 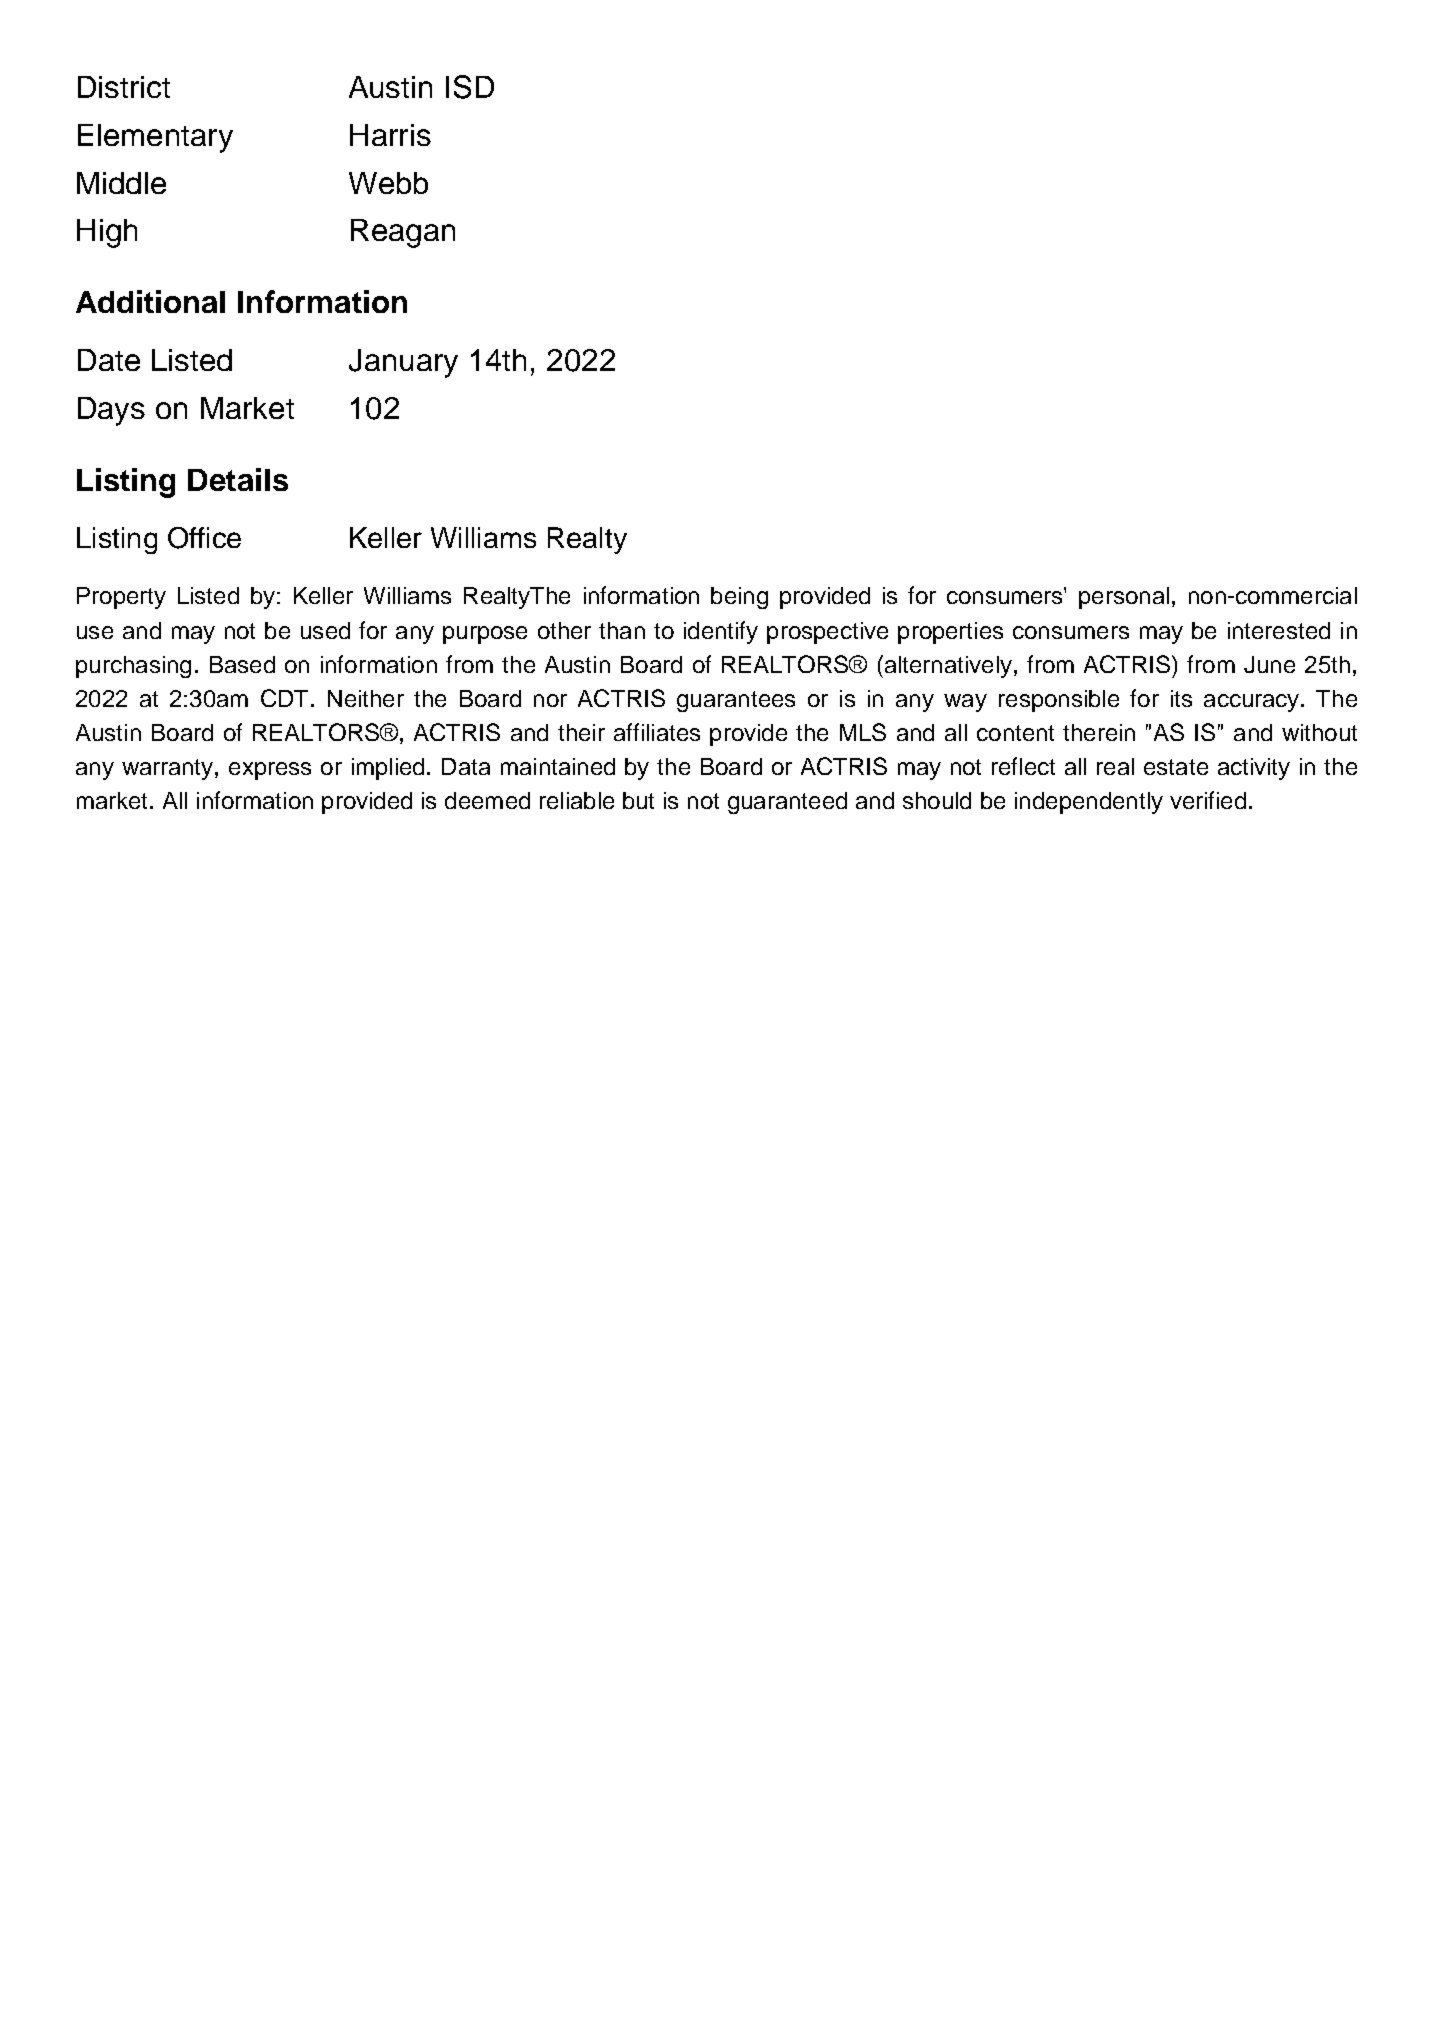 I want to click on January, so click(x=403, y=363).
